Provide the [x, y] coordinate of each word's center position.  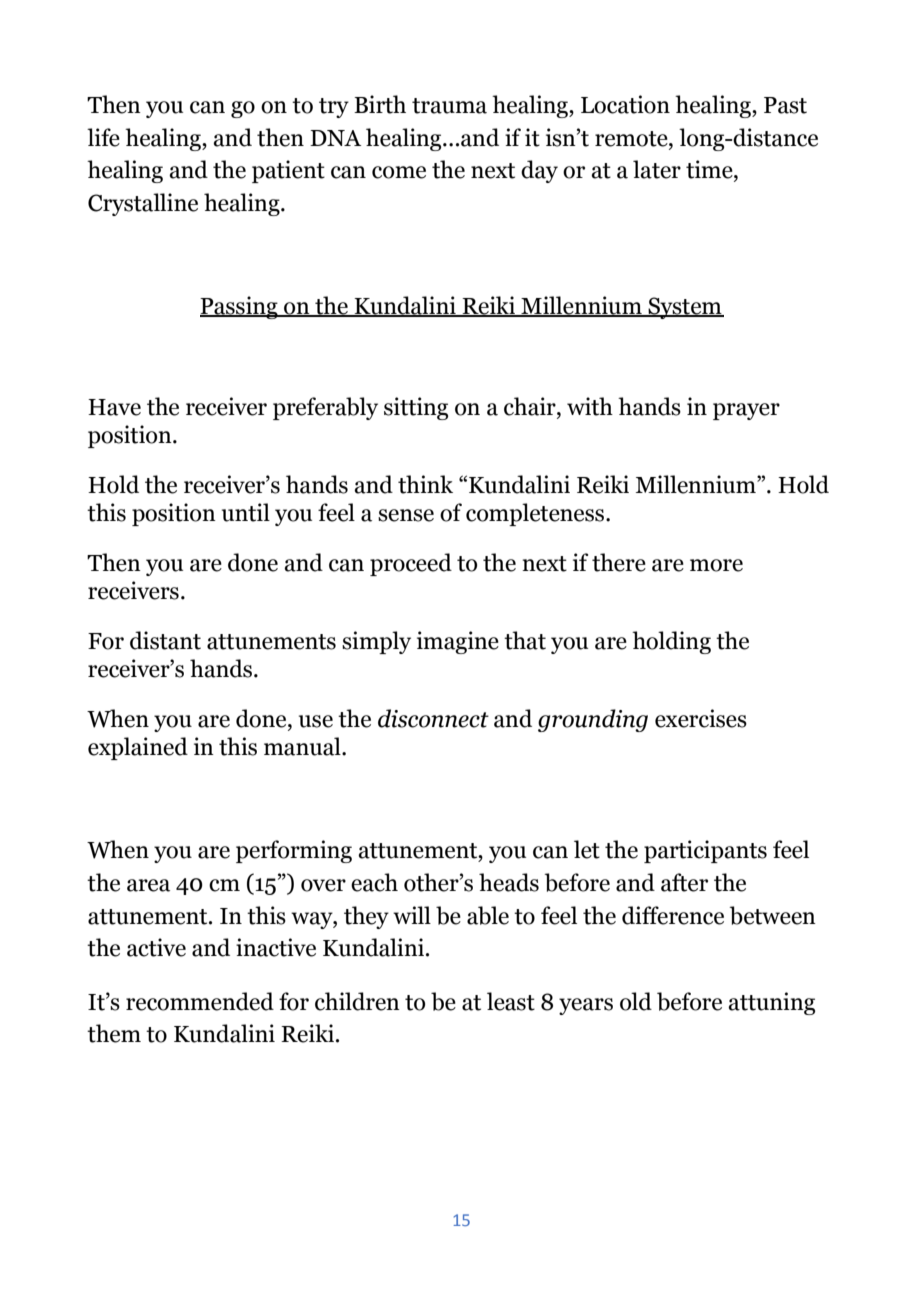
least [511, 1001]
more [716, 565]
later [657, 169]
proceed [411, 564]
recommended [200, 1001]
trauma [449, 106]
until [246, 512]
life [103, 137]
